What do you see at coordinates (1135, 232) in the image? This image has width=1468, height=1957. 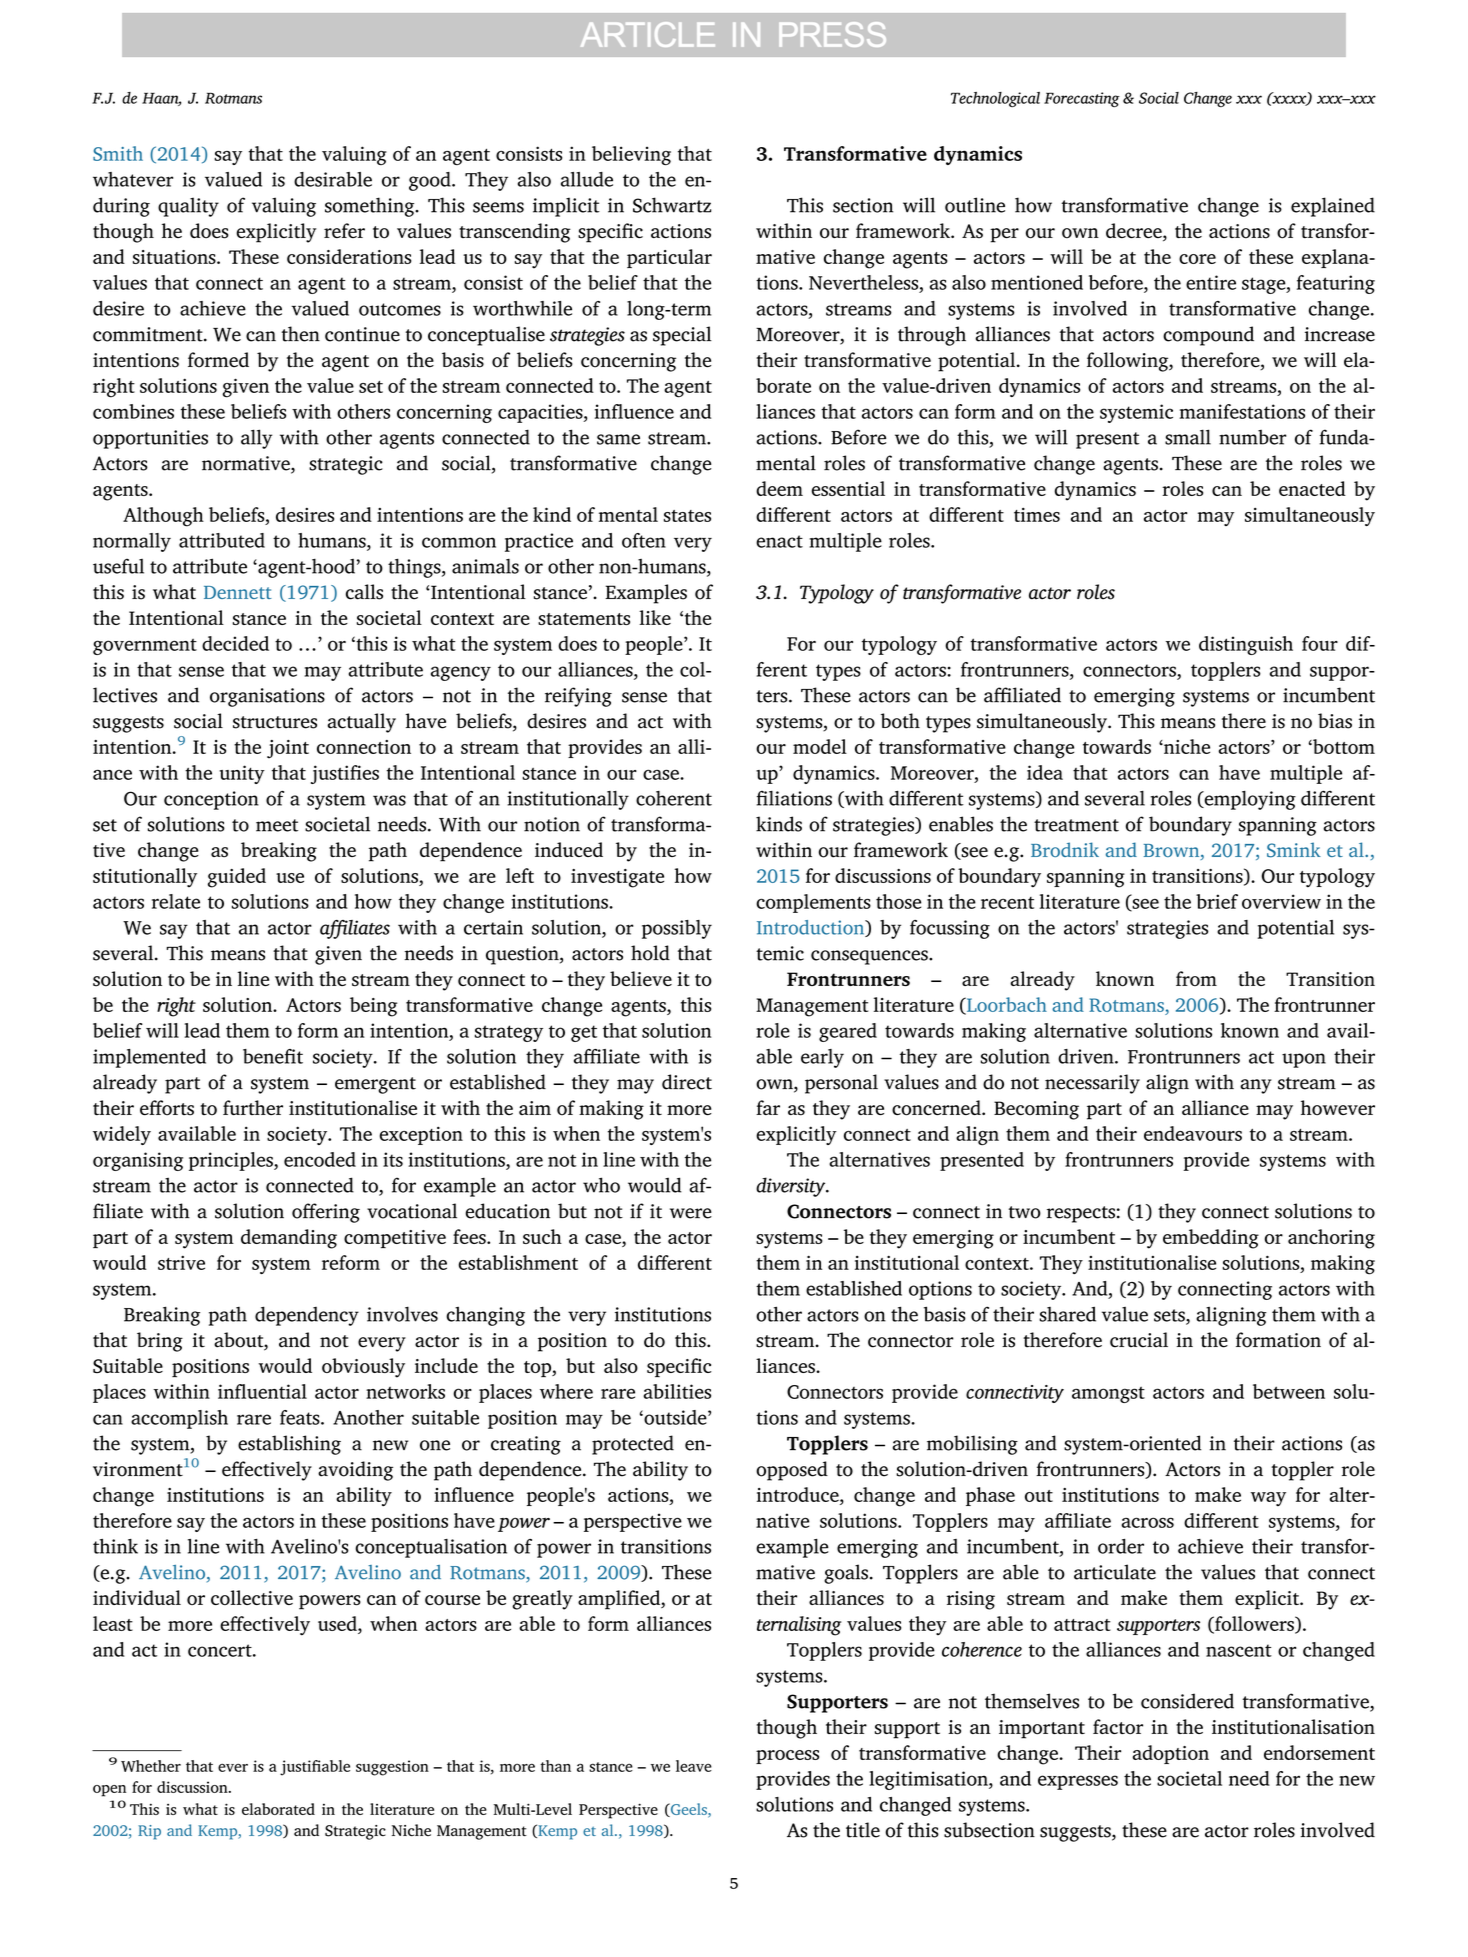 I see `decree` at bounding box center [1135, 232].
